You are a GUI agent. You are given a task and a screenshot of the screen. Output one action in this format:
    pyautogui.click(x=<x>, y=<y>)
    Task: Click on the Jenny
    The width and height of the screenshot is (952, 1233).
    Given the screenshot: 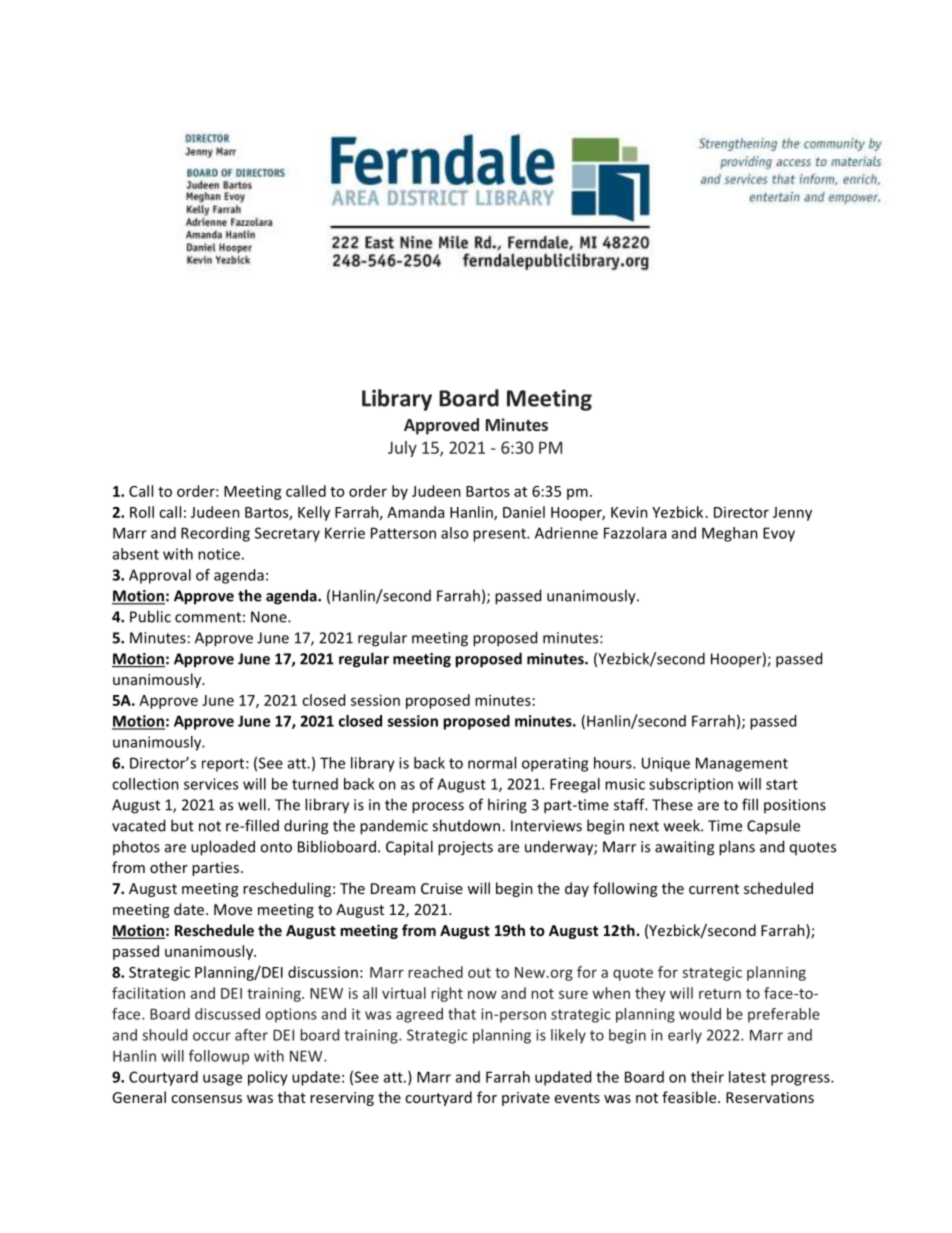 What is the action you would take?
    pyautogui.click(x=792, y=514)
